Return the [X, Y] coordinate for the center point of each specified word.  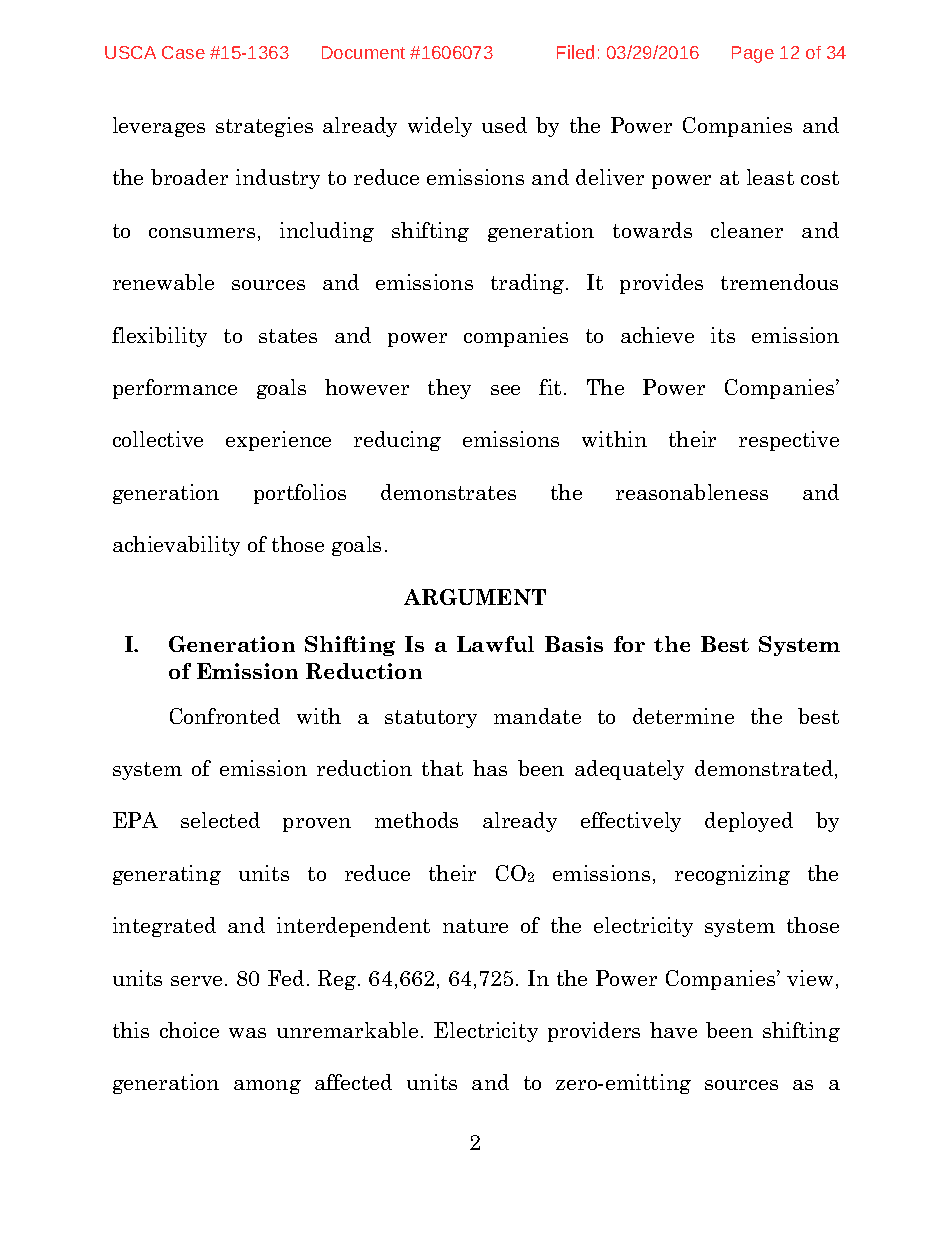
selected [220, 820]
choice [189, 1030]
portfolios [300, 494]
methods [416, 820]
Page [753, 54]
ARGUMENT [475, 597]
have [673, 1030]
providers [594, 1032]
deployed [749, 822]
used [504, 125]
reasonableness [692, 492]
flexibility [159, 337]
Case [183, 52]
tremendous [779, 282]
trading [529, 284]
